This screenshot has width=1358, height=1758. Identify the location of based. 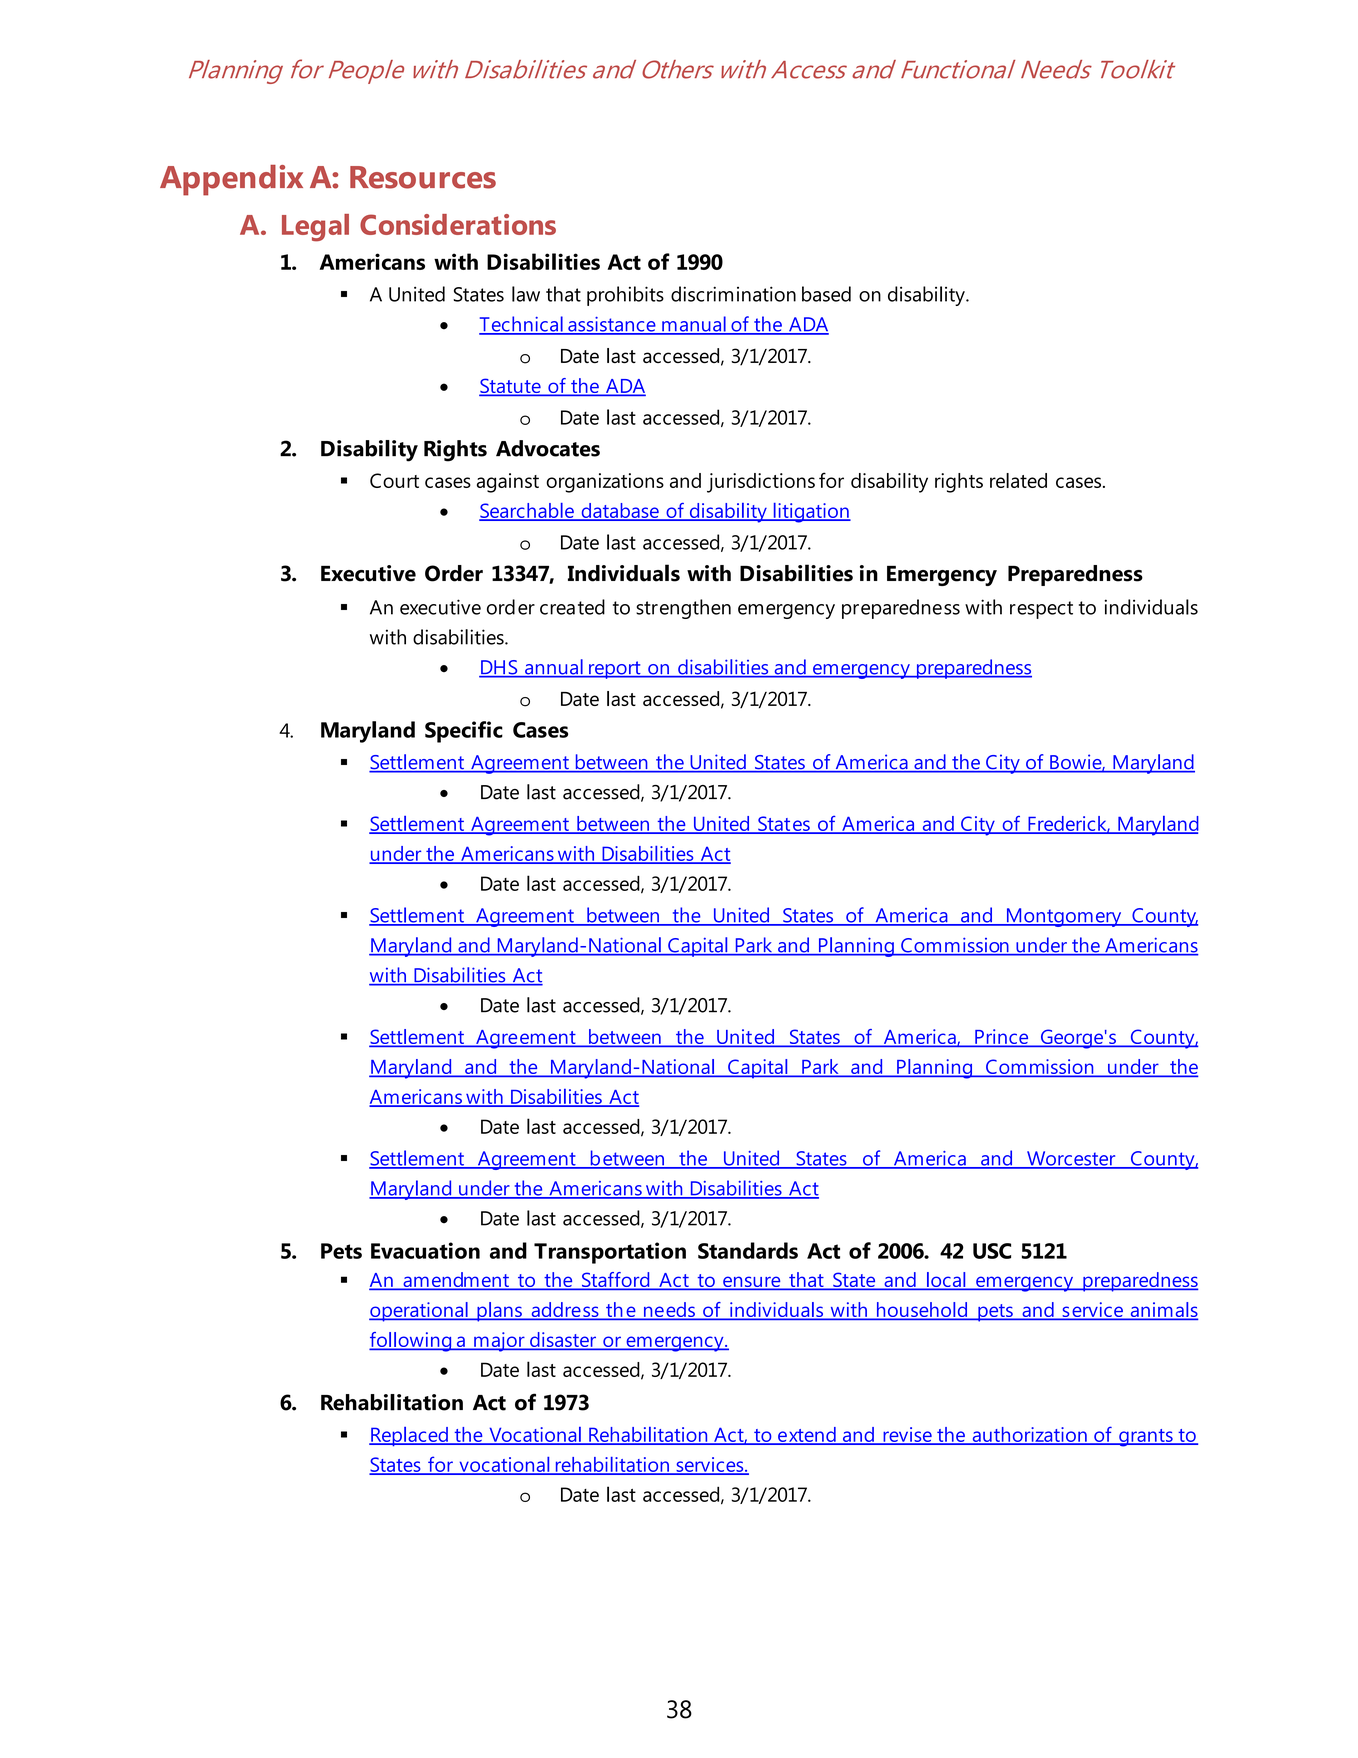
(826, 294).
